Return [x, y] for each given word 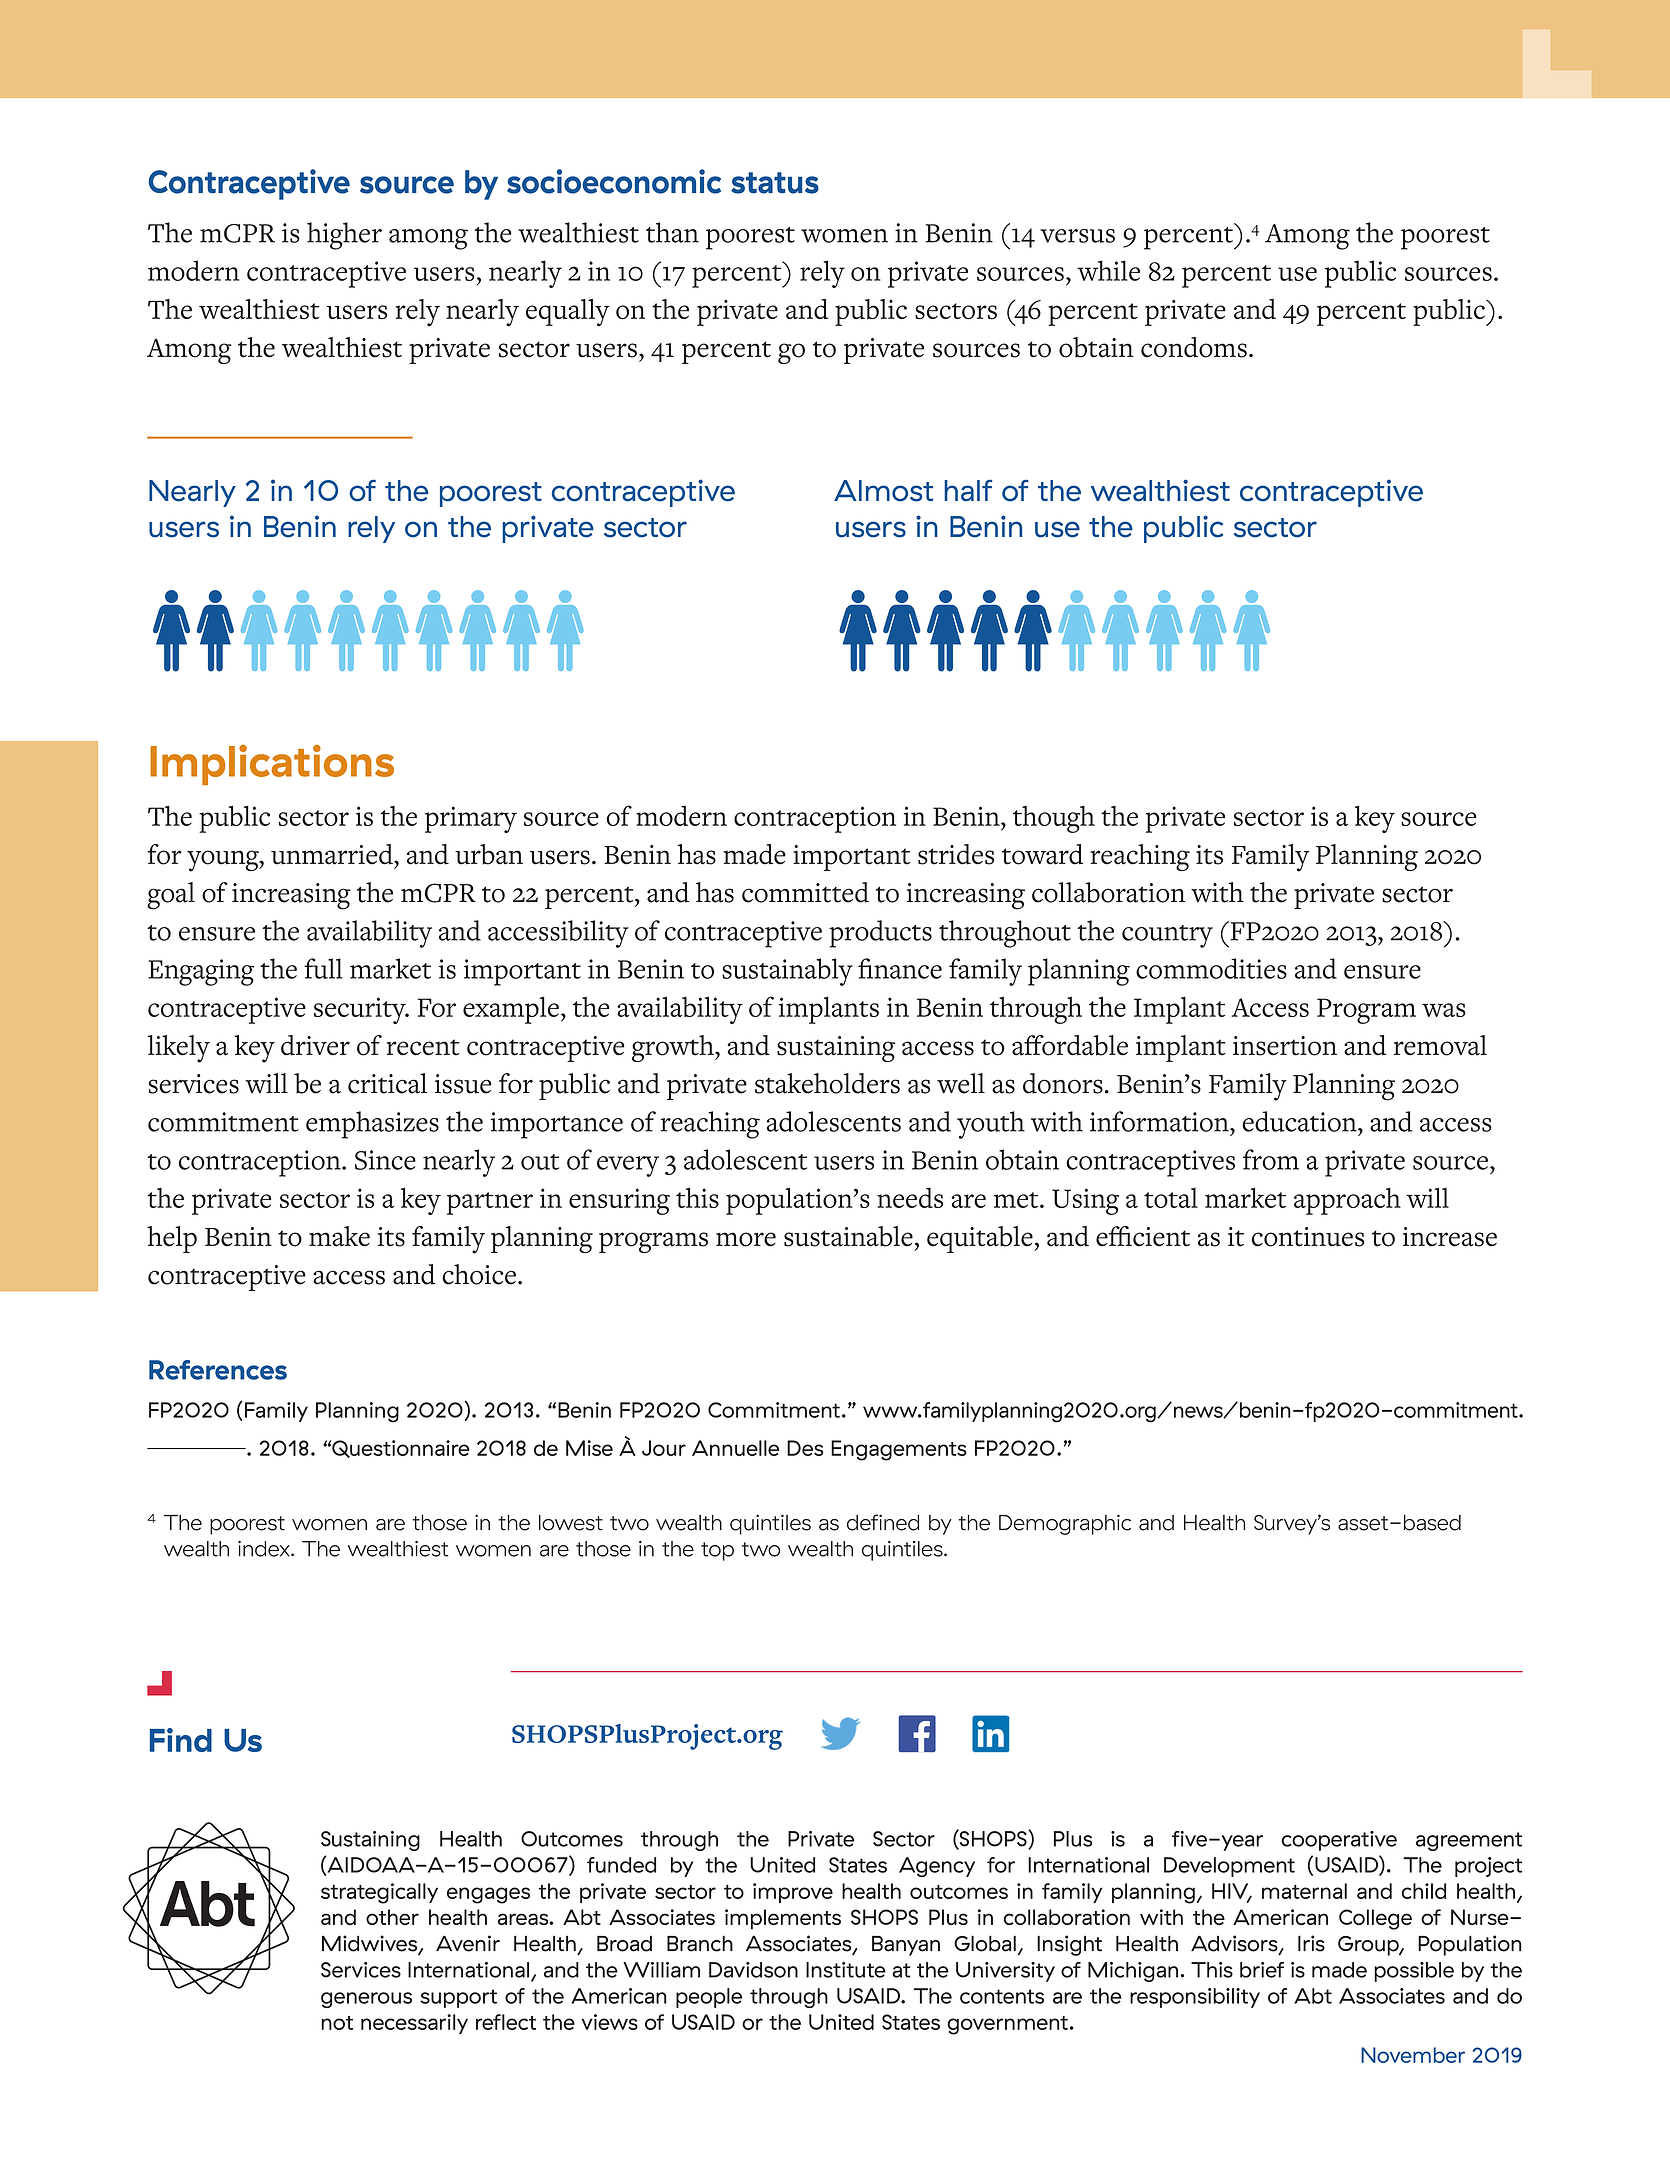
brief [1262, 1970]
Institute [846, 1970]
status [775, 183]
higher [344, 236]
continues [1308, 1237]
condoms [1194, 347]
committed [805, 892]
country [1167, 936]
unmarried [333, 854]
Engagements [899, 1450]
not [337, 2023]
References [218, 1370]
